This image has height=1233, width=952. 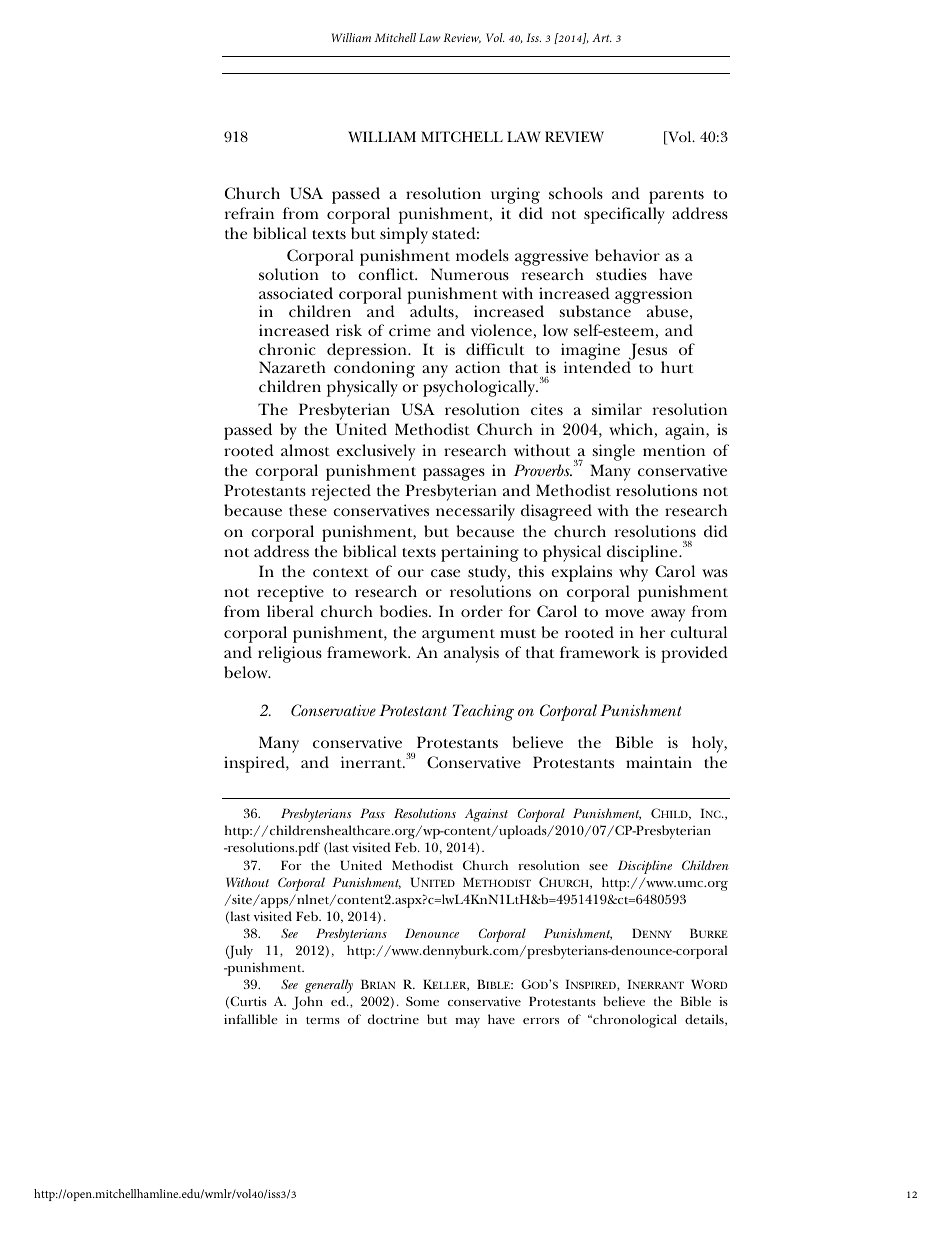 What do you see at coordinates (705, 1020) in the image?
I see `details` at bounding box center [705, 1020].
